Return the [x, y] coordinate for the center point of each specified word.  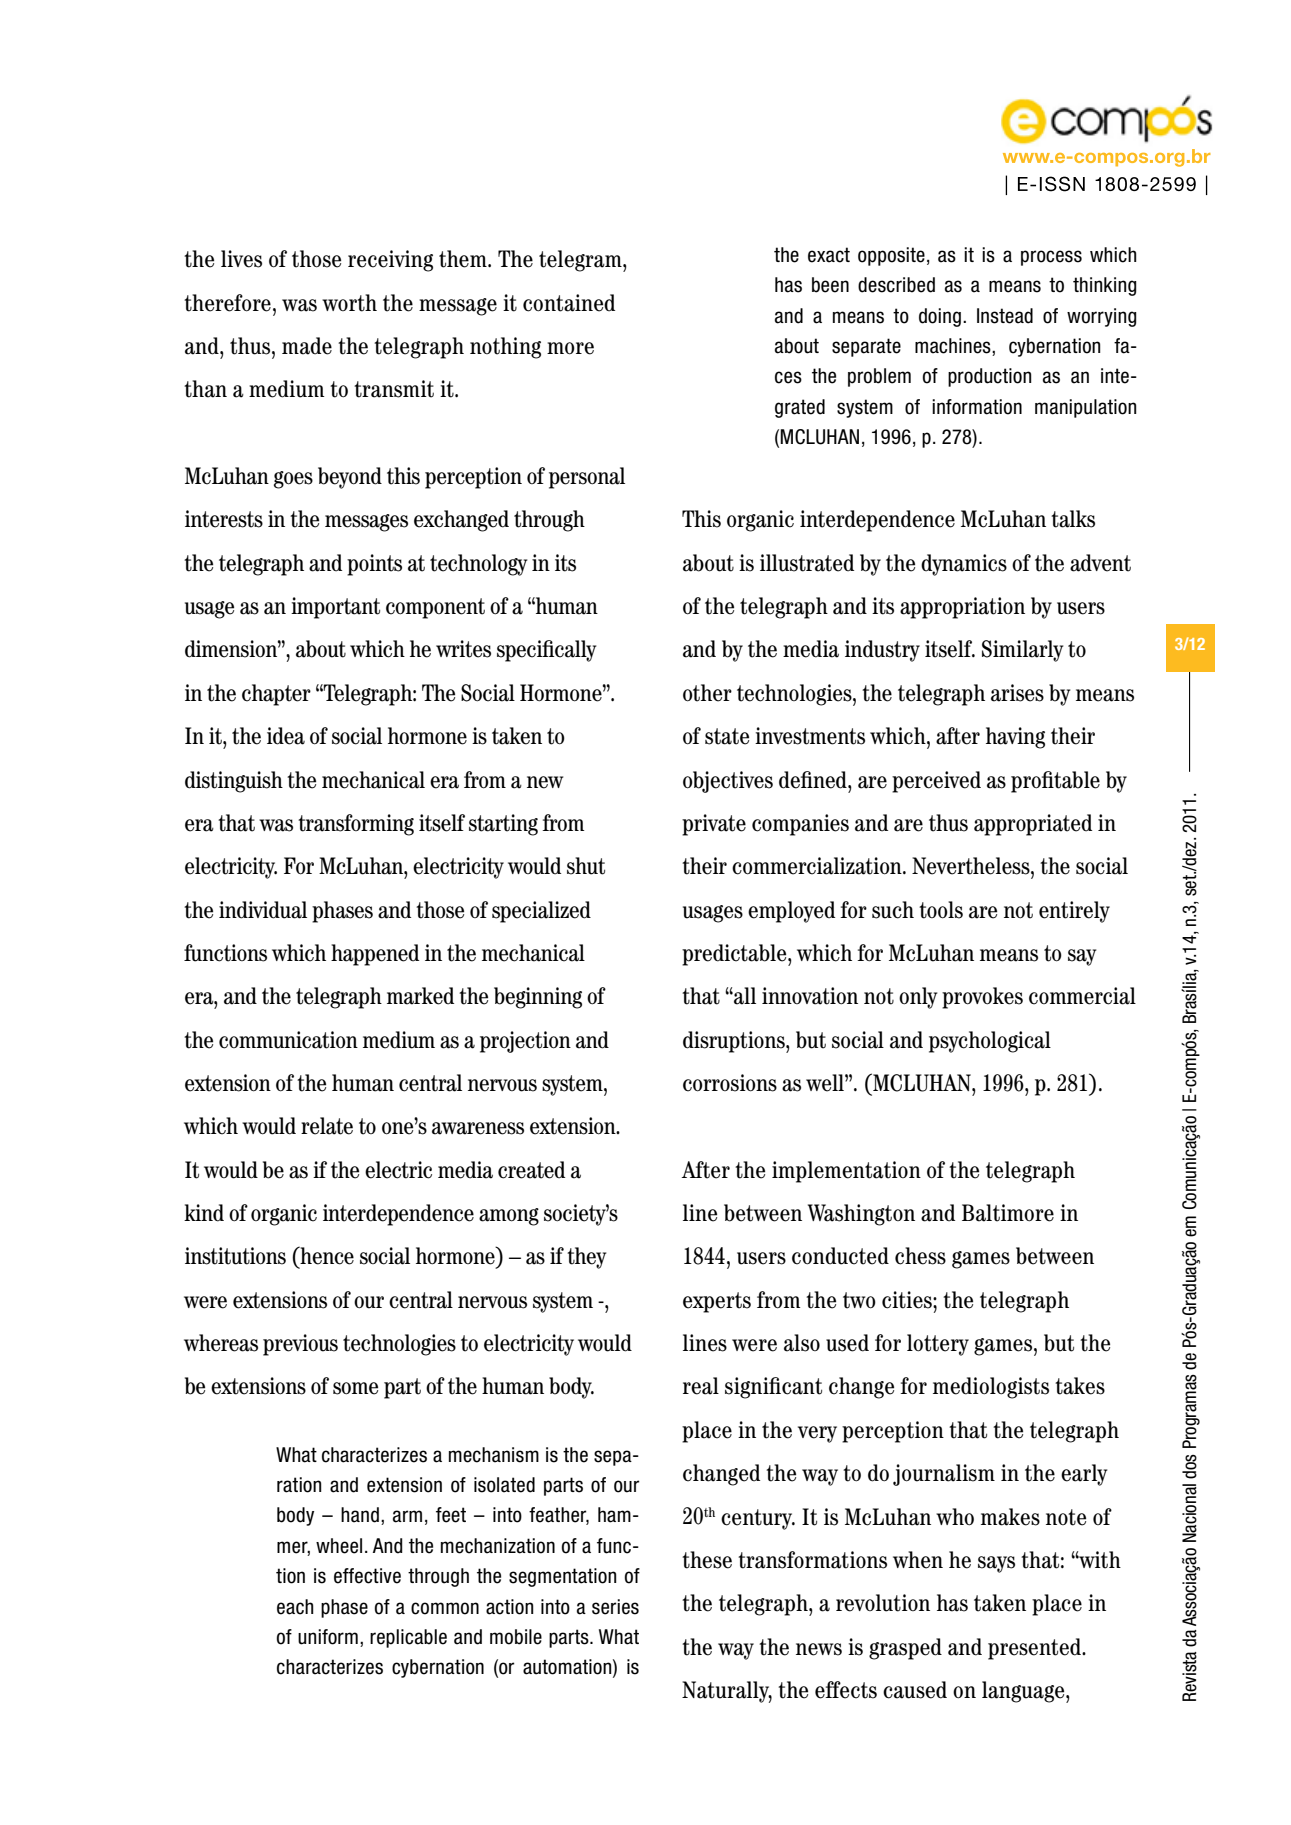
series [615, 1607]
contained [569, 303]
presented [1035, 1649]
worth [349, 303]
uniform [328, 1637]
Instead [1005, 316]
